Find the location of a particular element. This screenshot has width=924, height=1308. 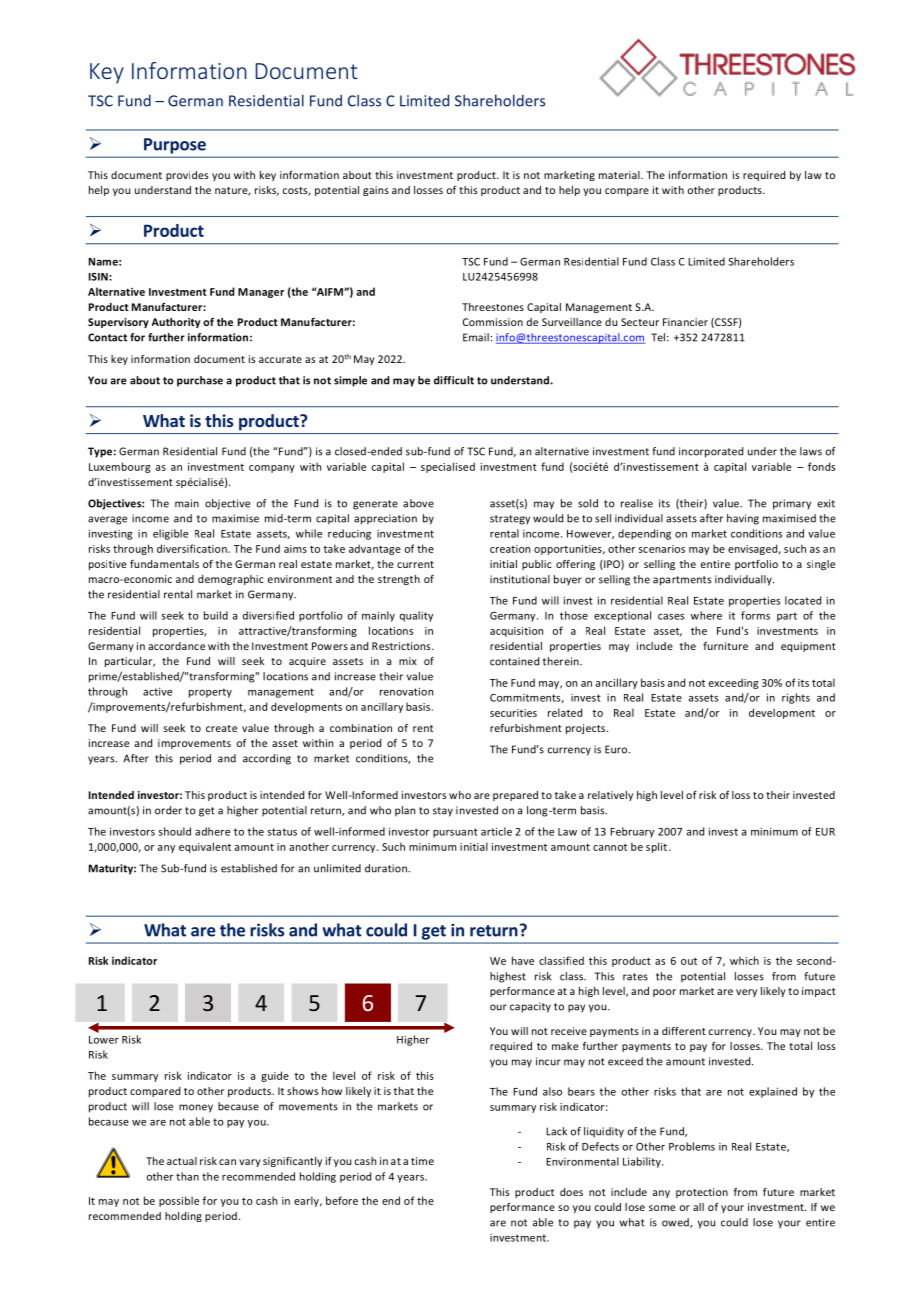

provides is located at coordinates (187, 176).
